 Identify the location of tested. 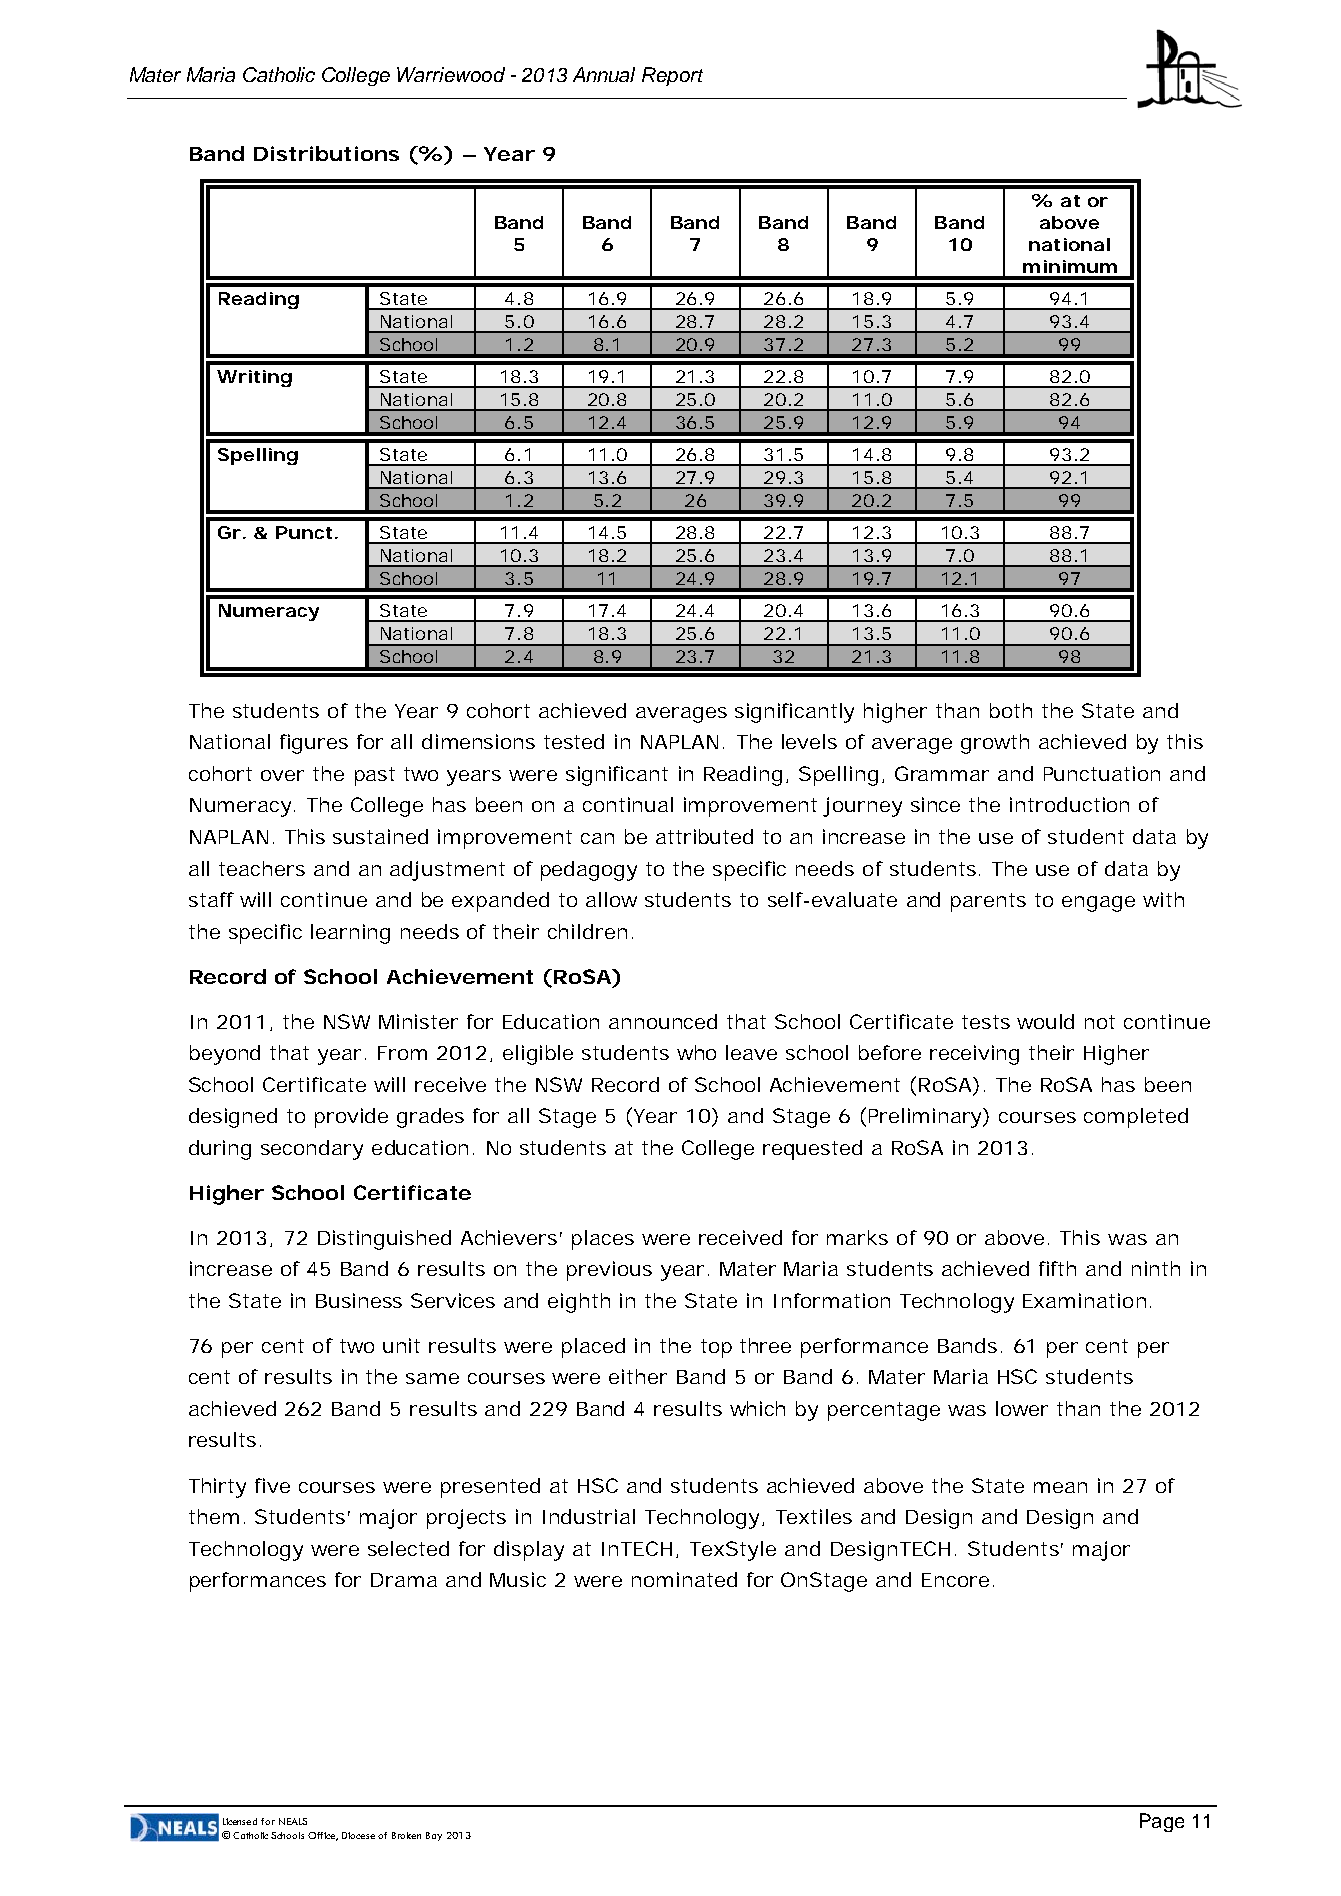
(574, 741).
